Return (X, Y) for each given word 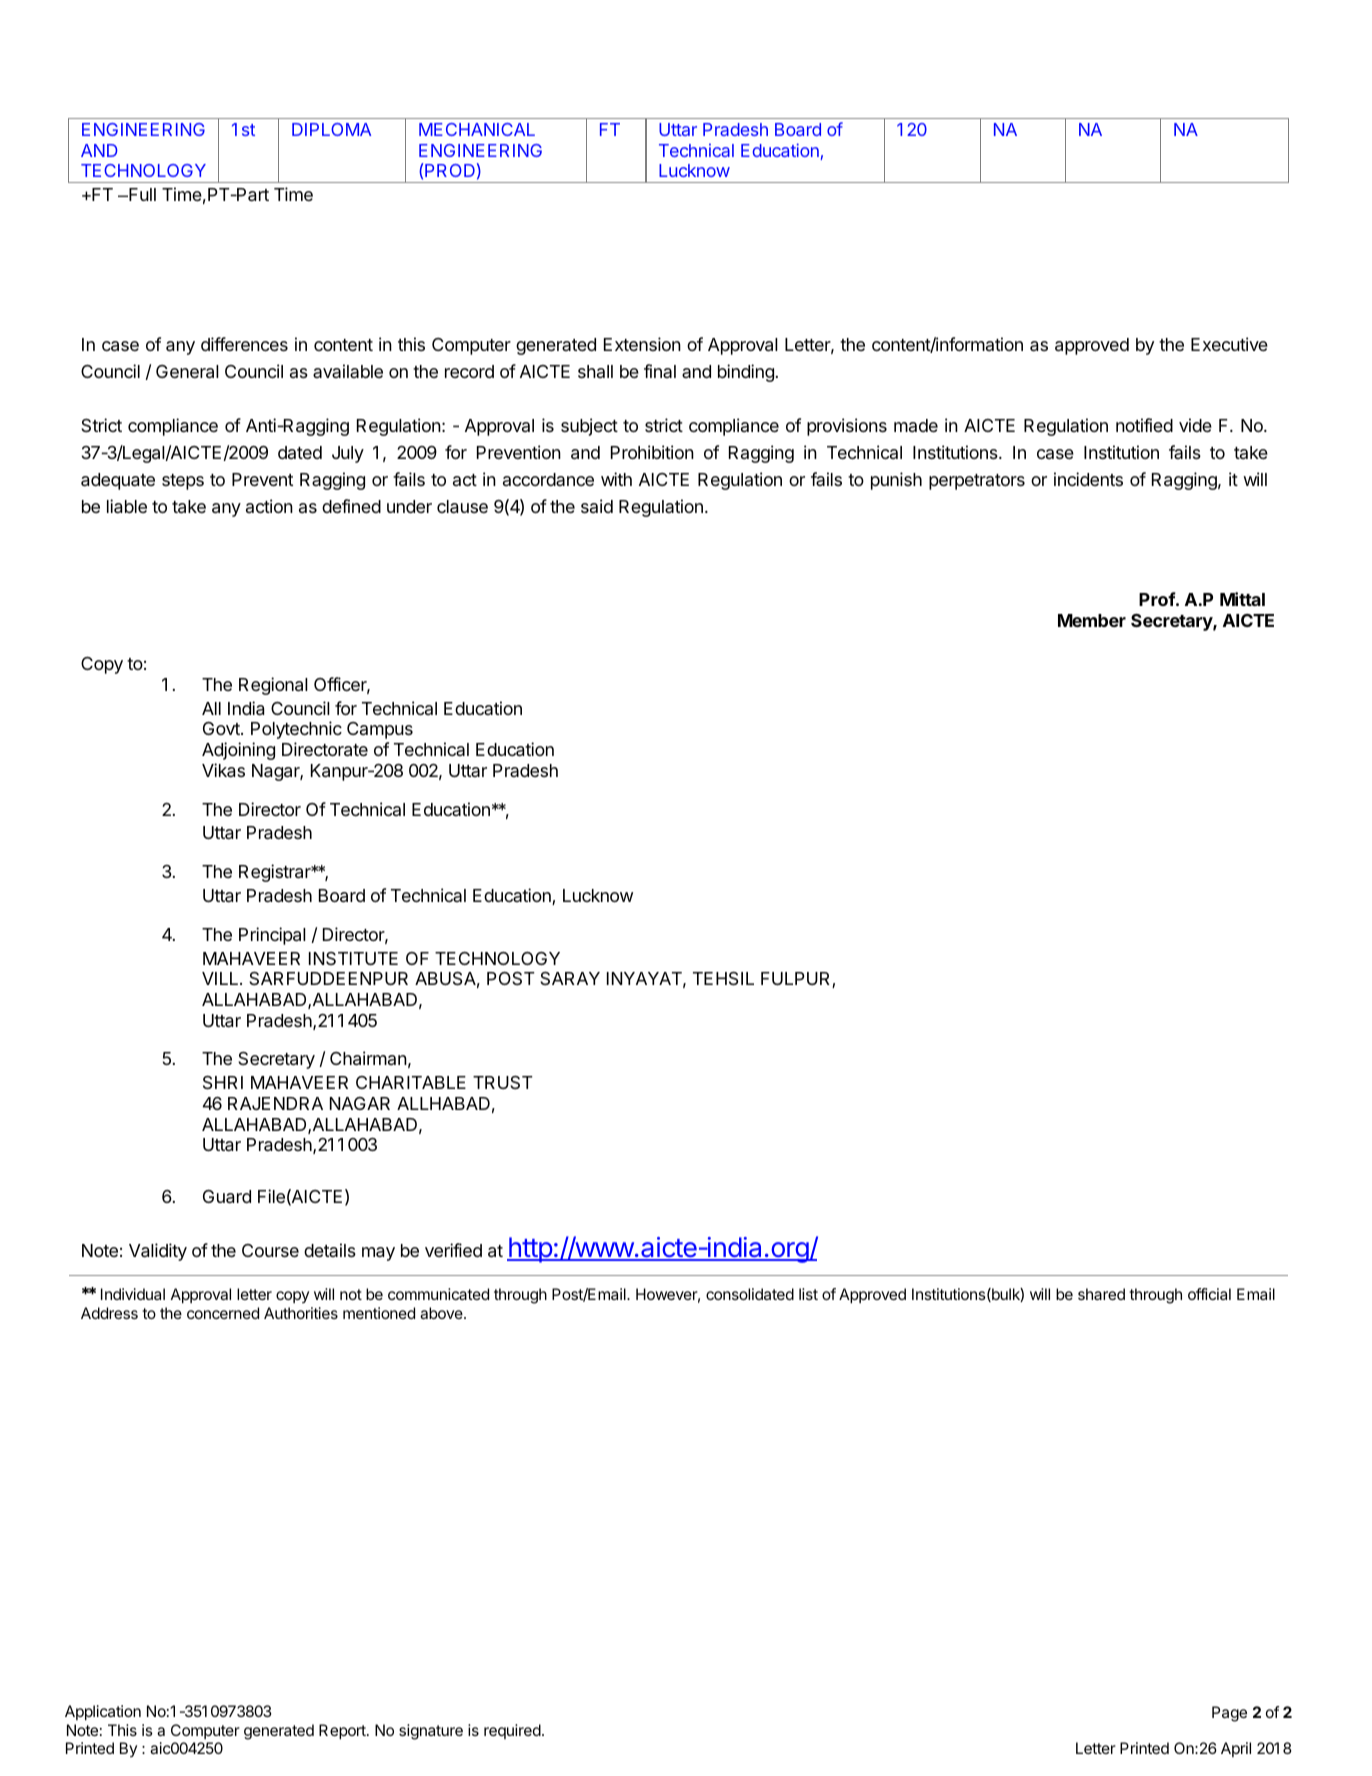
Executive (1229, 344)
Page (1229, 1714)
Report (343, 1732)
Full (141, 194)
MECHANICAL (477, 129)
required (512, 1731)
